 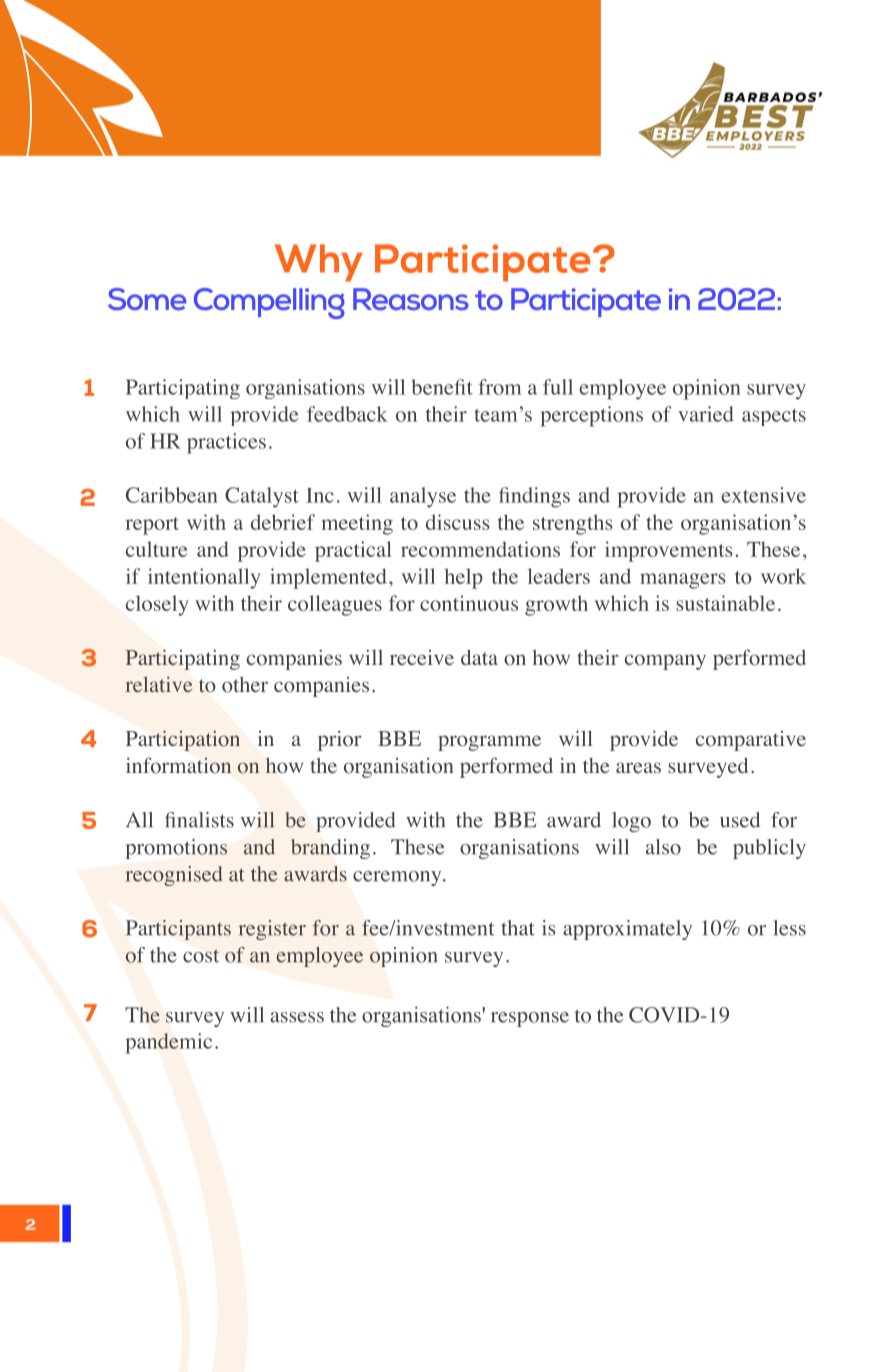 I want to click on Reasons, so click(x=411, y=299).
